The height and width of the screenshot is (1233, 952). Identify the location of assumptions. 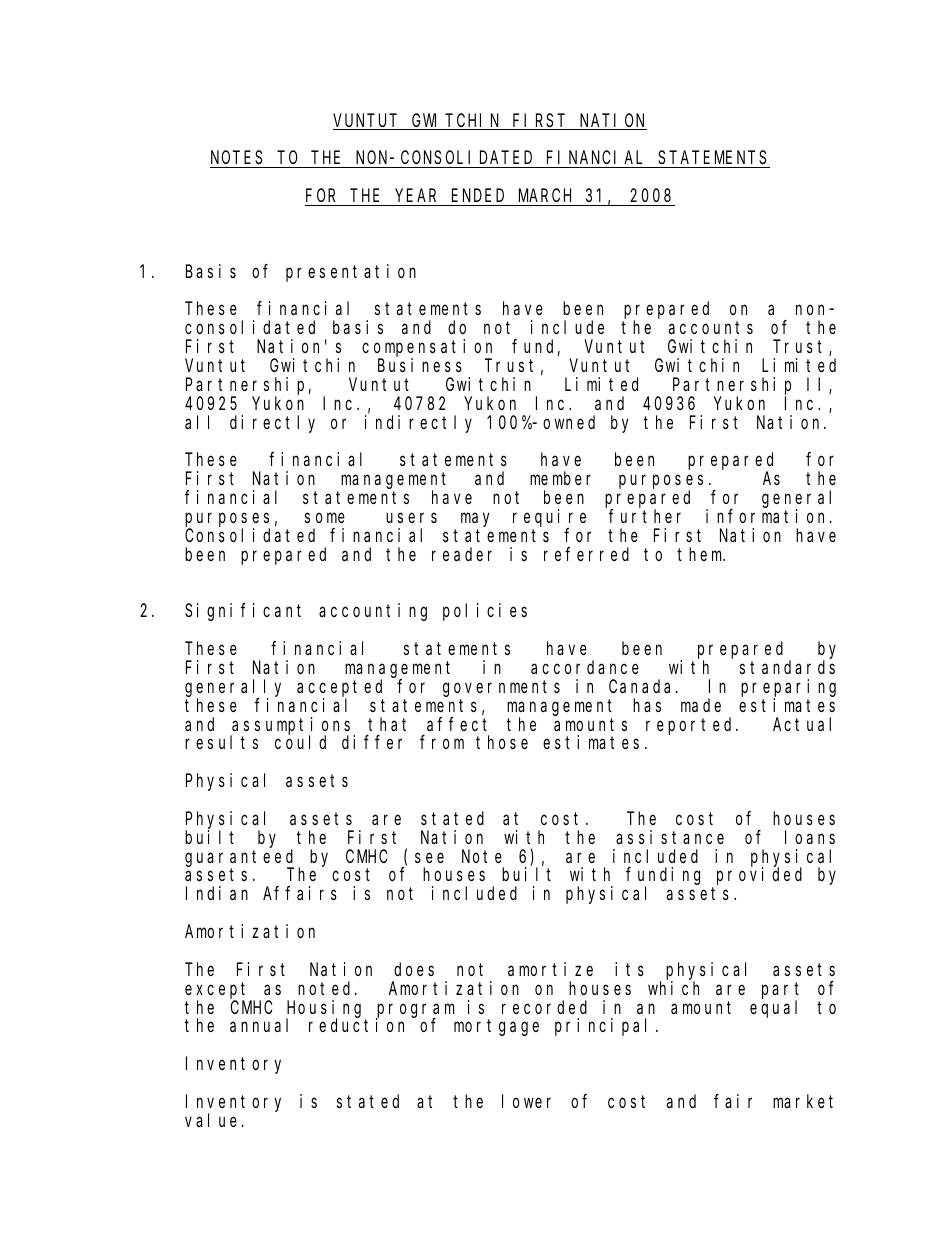
(292, 726).
